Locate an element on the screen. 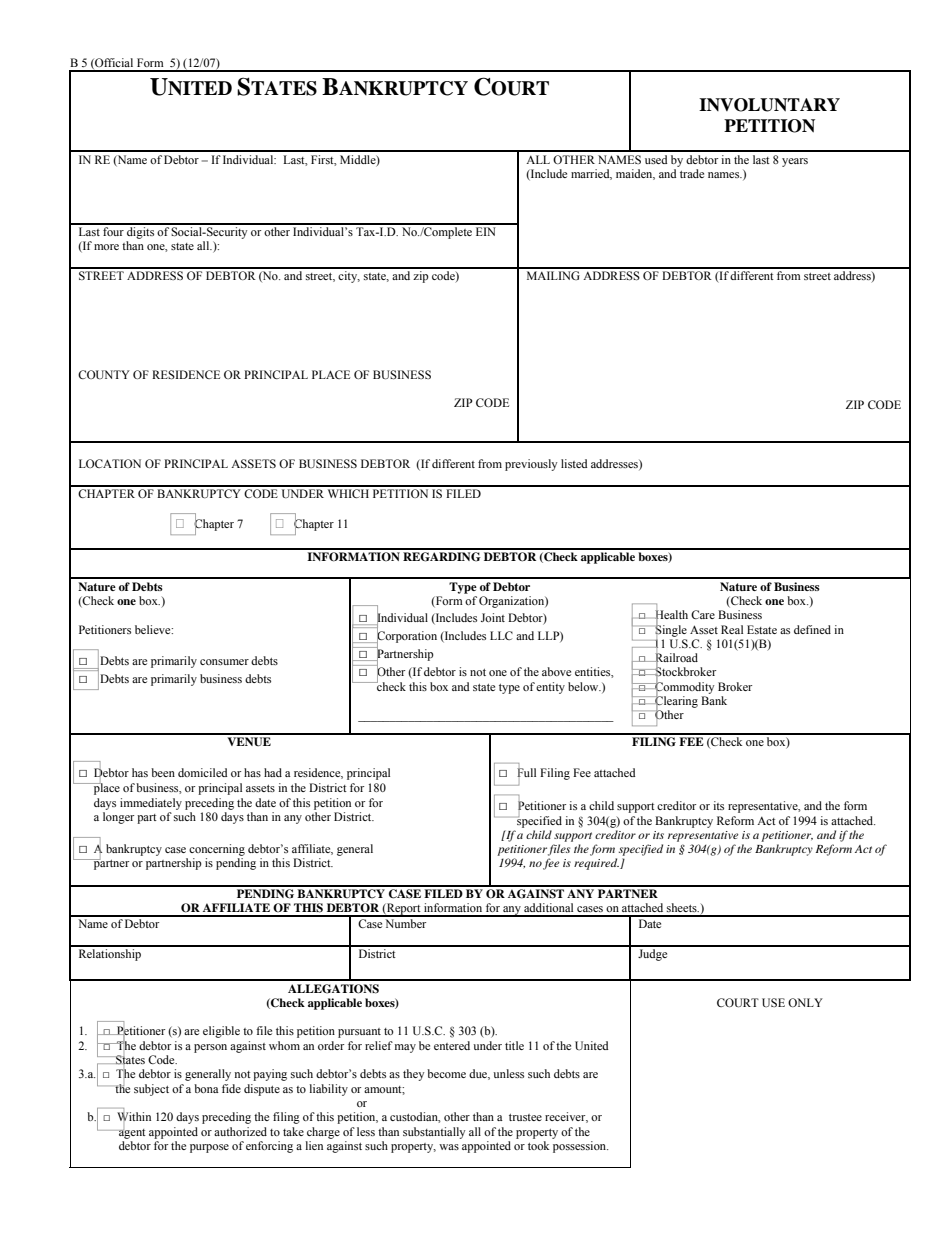  bona is located at coordinates (206, 1088).
